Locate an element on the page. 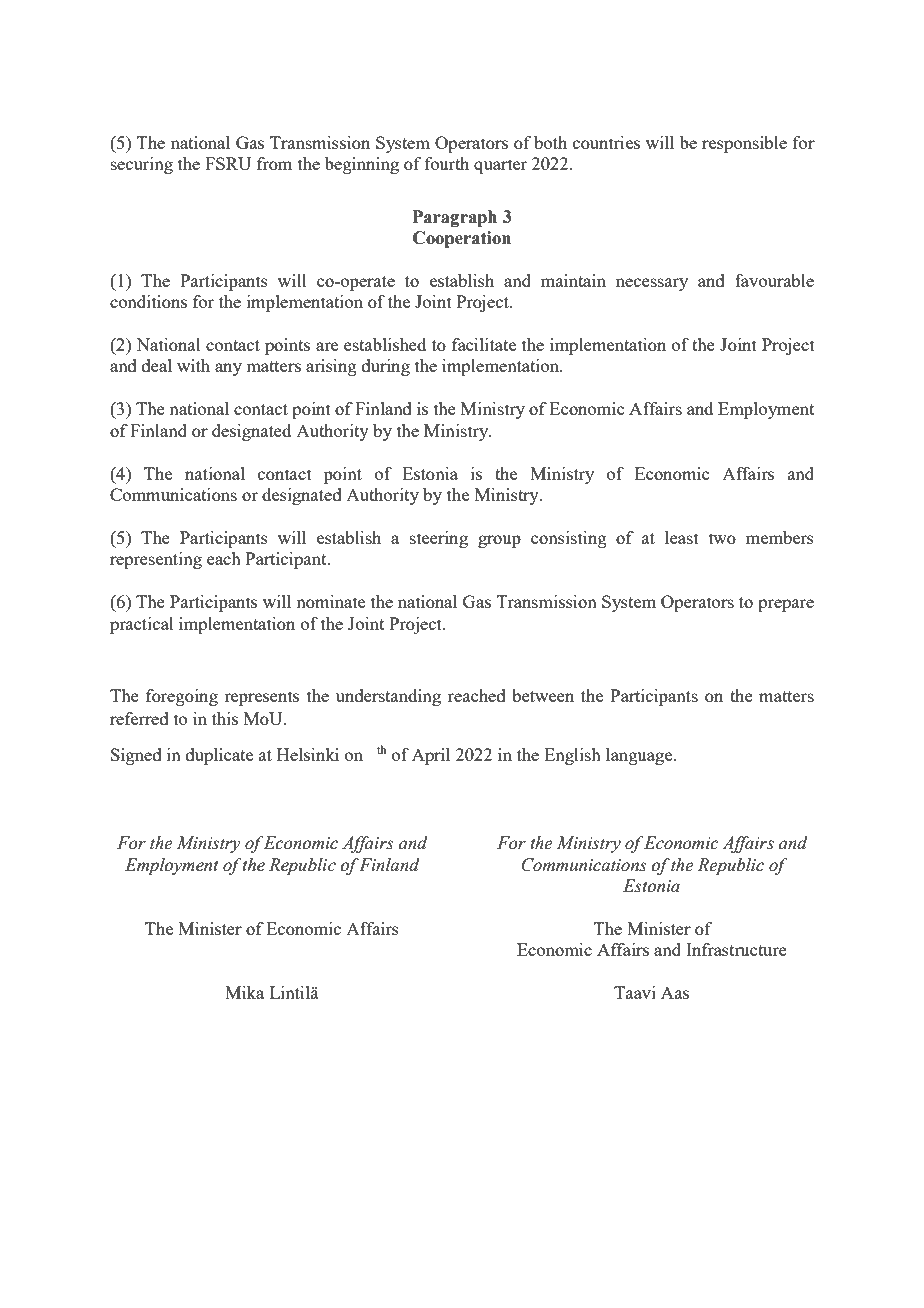  this is located at coordinates (225, 718).
